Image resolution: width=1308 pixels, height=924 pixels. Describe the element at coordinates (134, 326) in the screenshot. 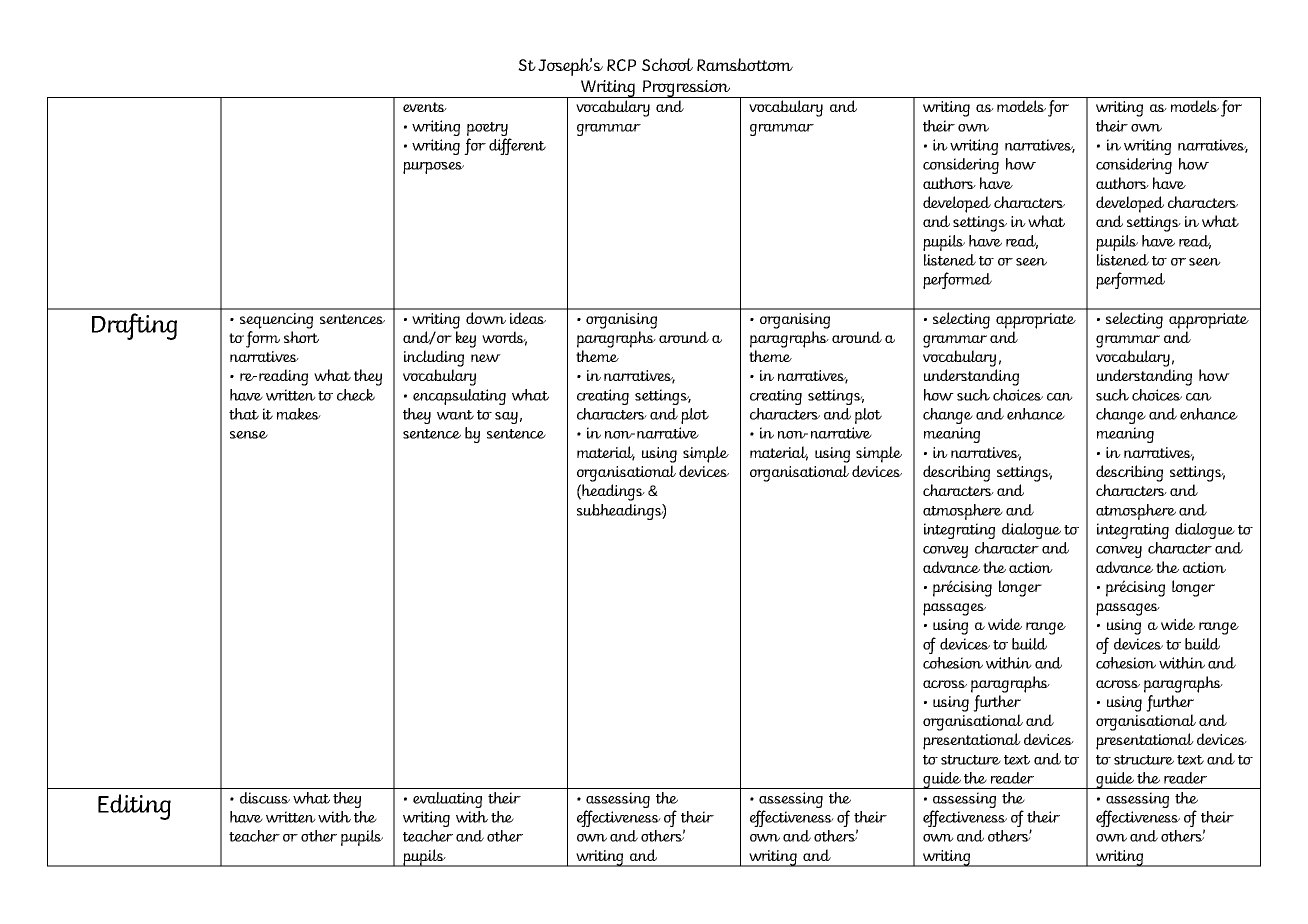

I see `Drafting` at that location.
